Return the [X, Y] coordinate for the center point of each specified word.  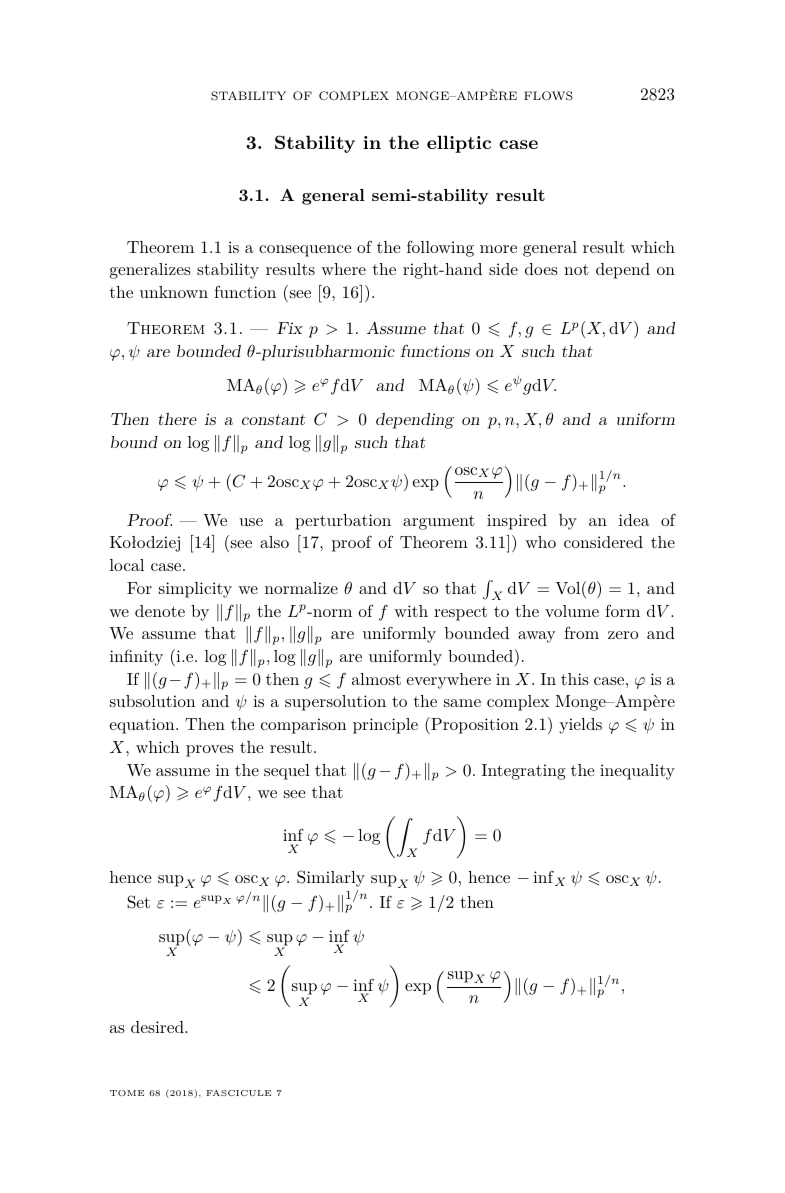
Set [138, 902]
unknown [174, 292]
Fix [290, 328]
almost [376, 679]
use [251, 522]
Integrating [524, 772]
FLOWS [548, 96]
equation [143, 726]
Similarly [331, 878]
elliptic [459, 144]
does [541, 269]
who [540, 542]
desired [158, 1027]
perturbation [343, 522]
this [575, 679]
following [440, 248]
